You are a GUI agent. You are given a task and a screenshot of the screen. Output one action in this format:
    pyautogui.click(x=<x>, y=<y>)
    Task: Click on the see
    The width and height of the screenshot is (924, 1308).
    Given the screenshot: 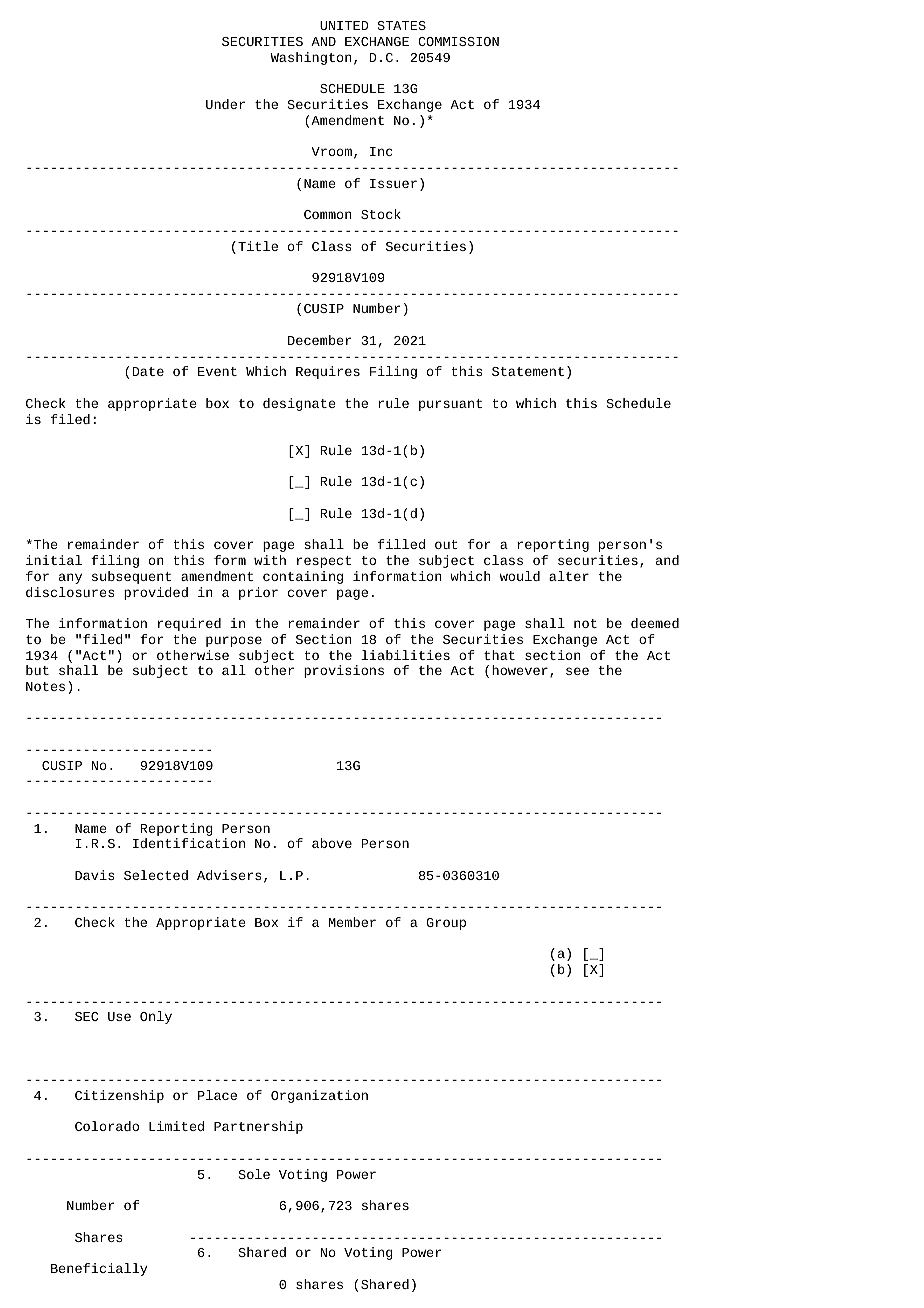 What is the action you would take?
    pyautogui.click(x=577, y=671)
